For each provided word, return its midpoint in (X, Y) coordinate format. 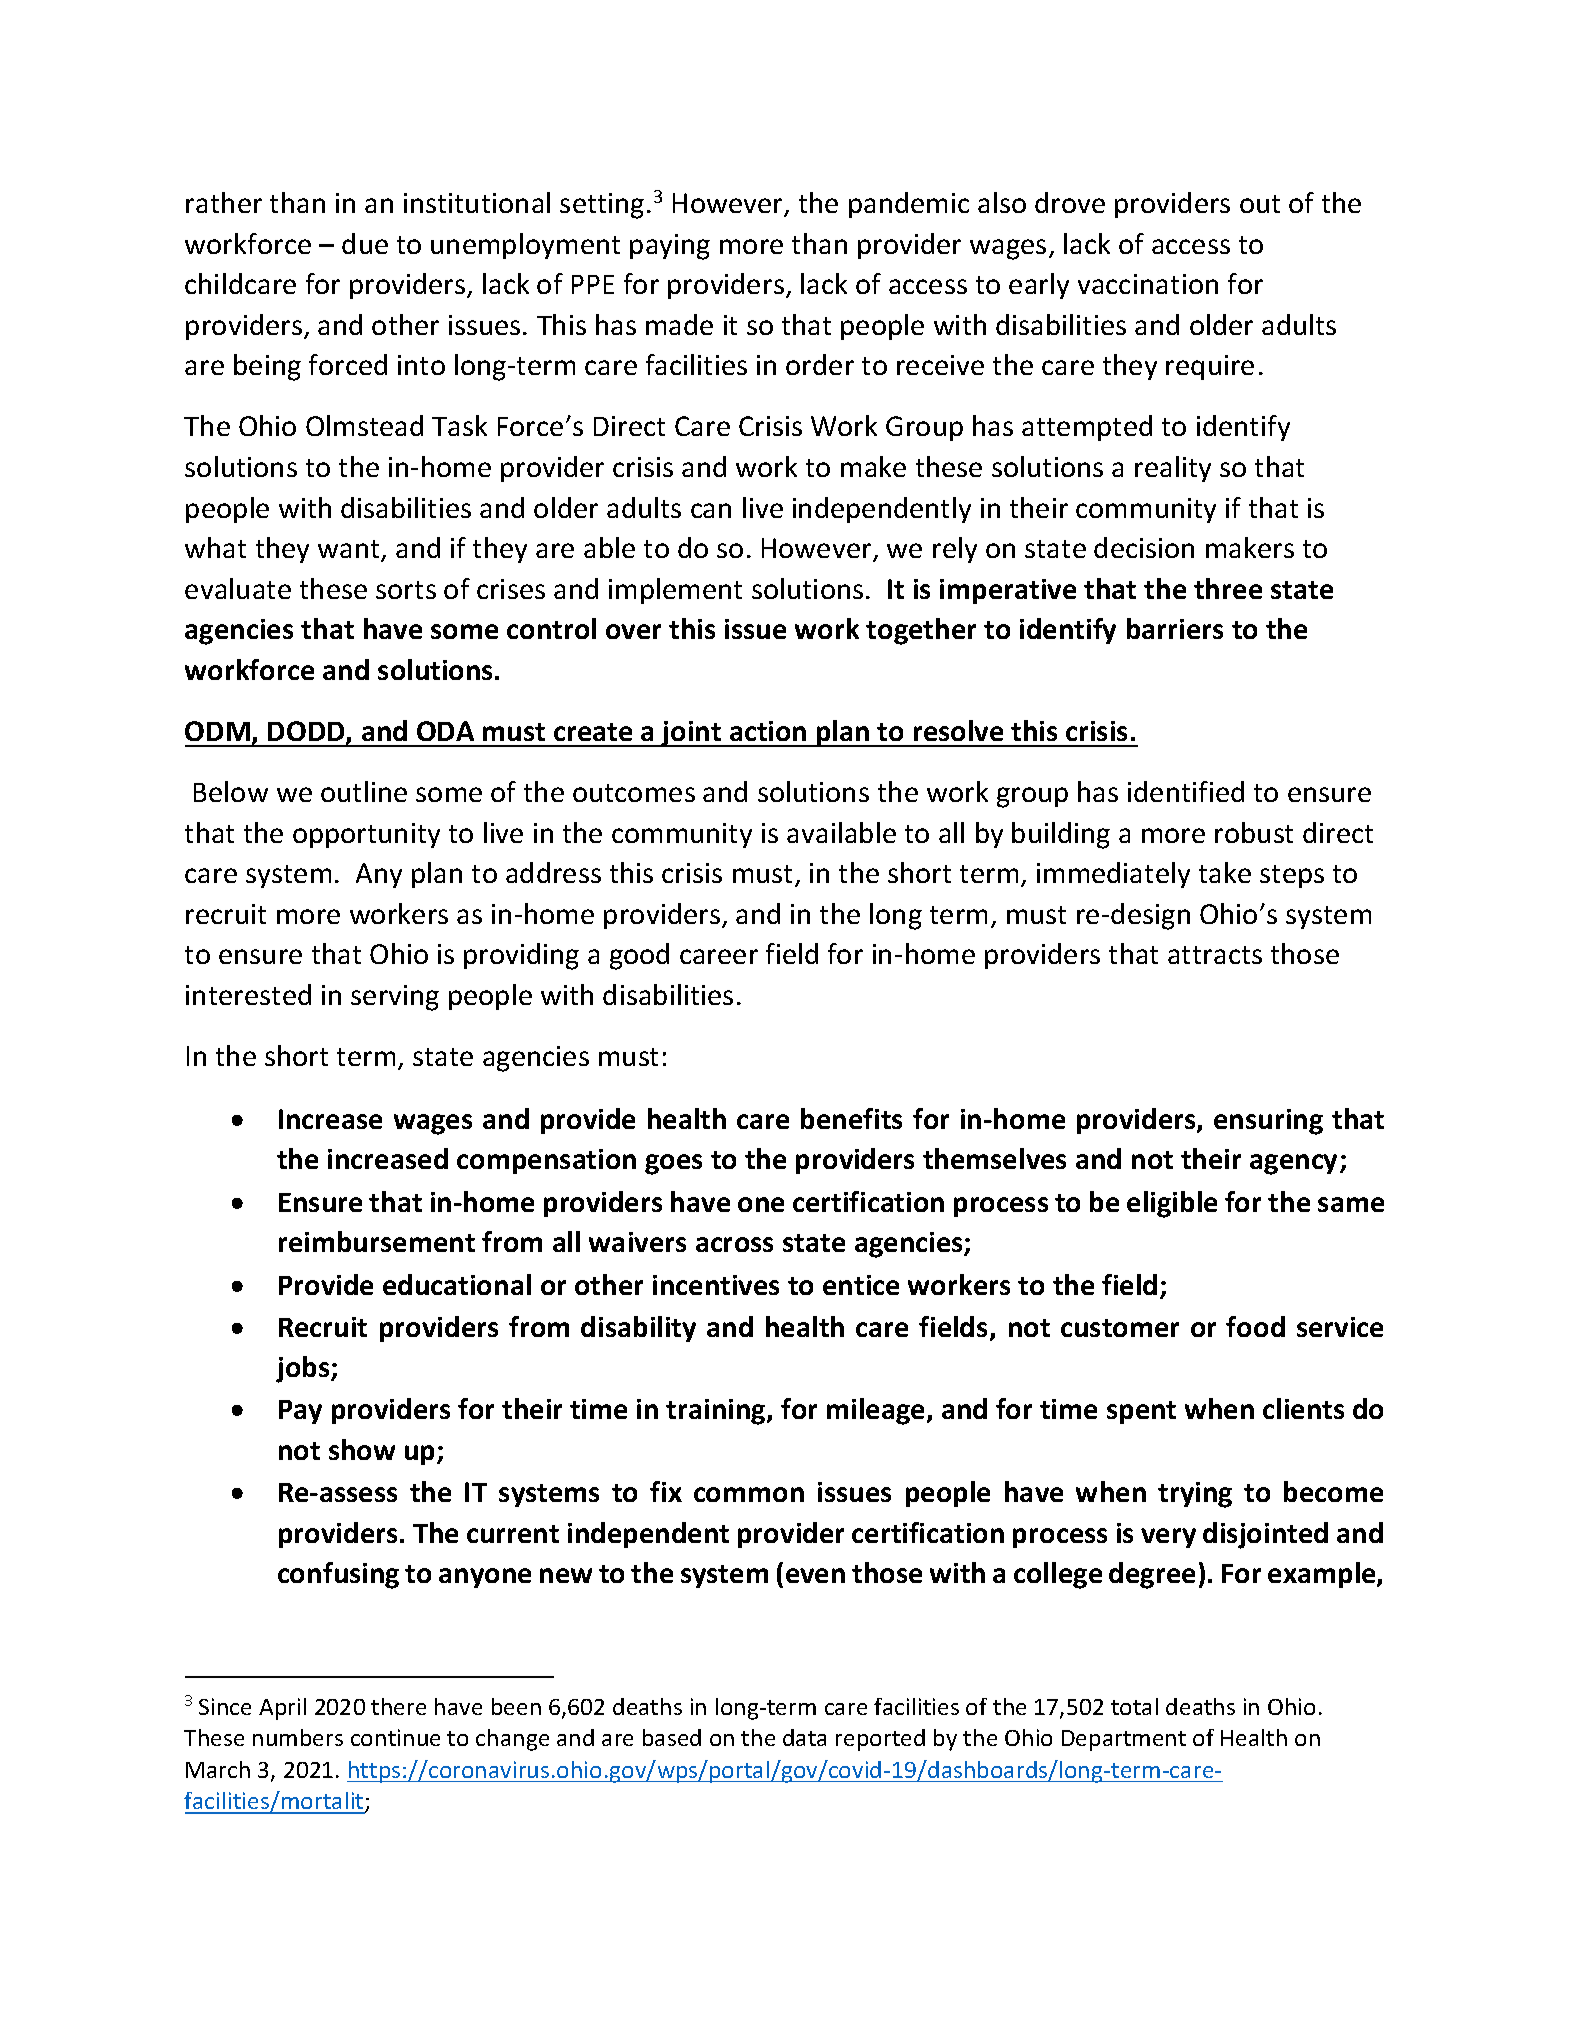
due (365, 243)
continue (395, 1737)
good (639, 956)
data (804, 1737)
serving (395, 998)
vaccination (1148, 284)
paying (670, 247)
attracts (1215, 955)
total (1134, 1706)
